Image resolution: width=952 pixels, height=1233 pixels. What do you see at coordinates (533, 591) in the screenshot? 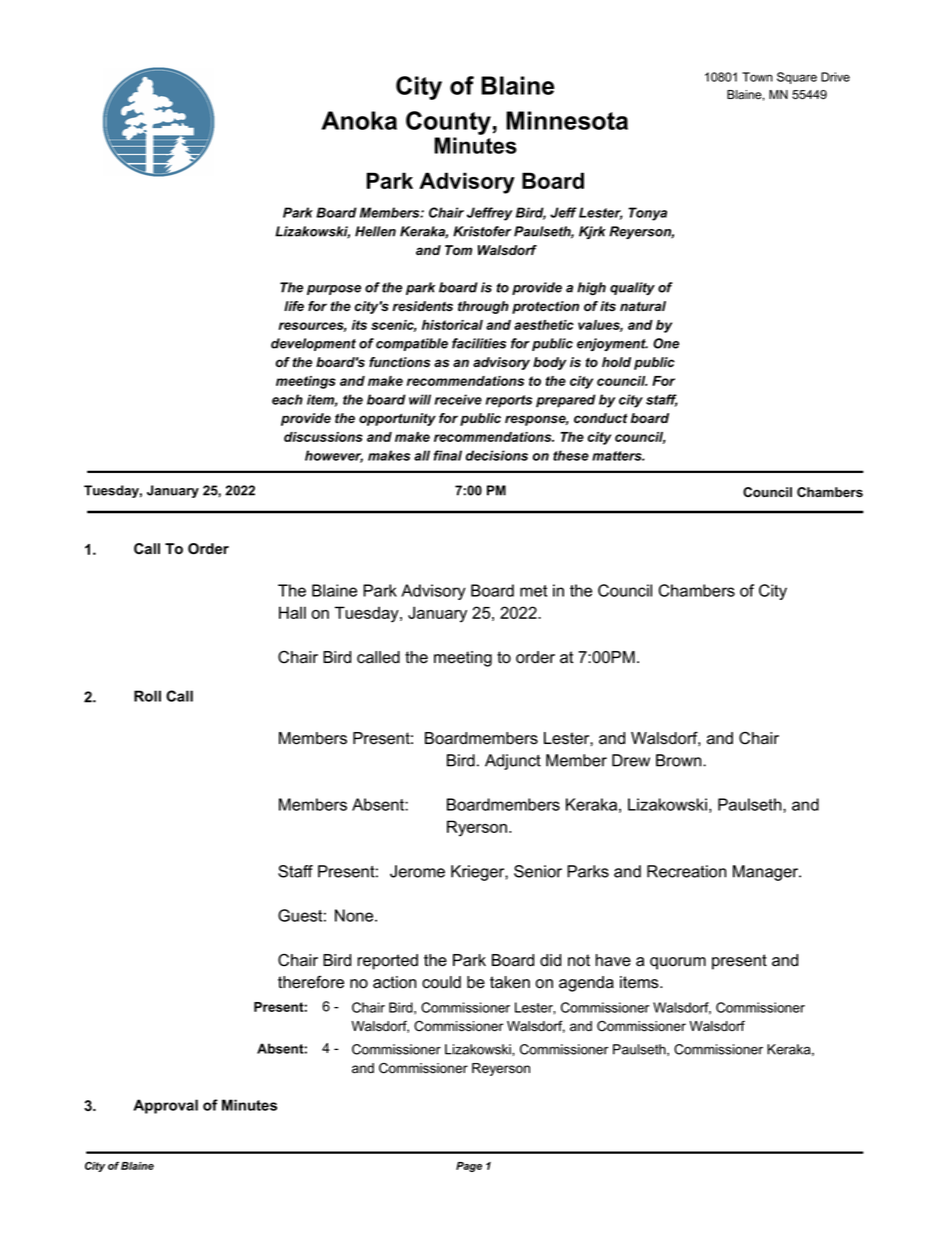
I see `met` at bounding box center [533, 591].
